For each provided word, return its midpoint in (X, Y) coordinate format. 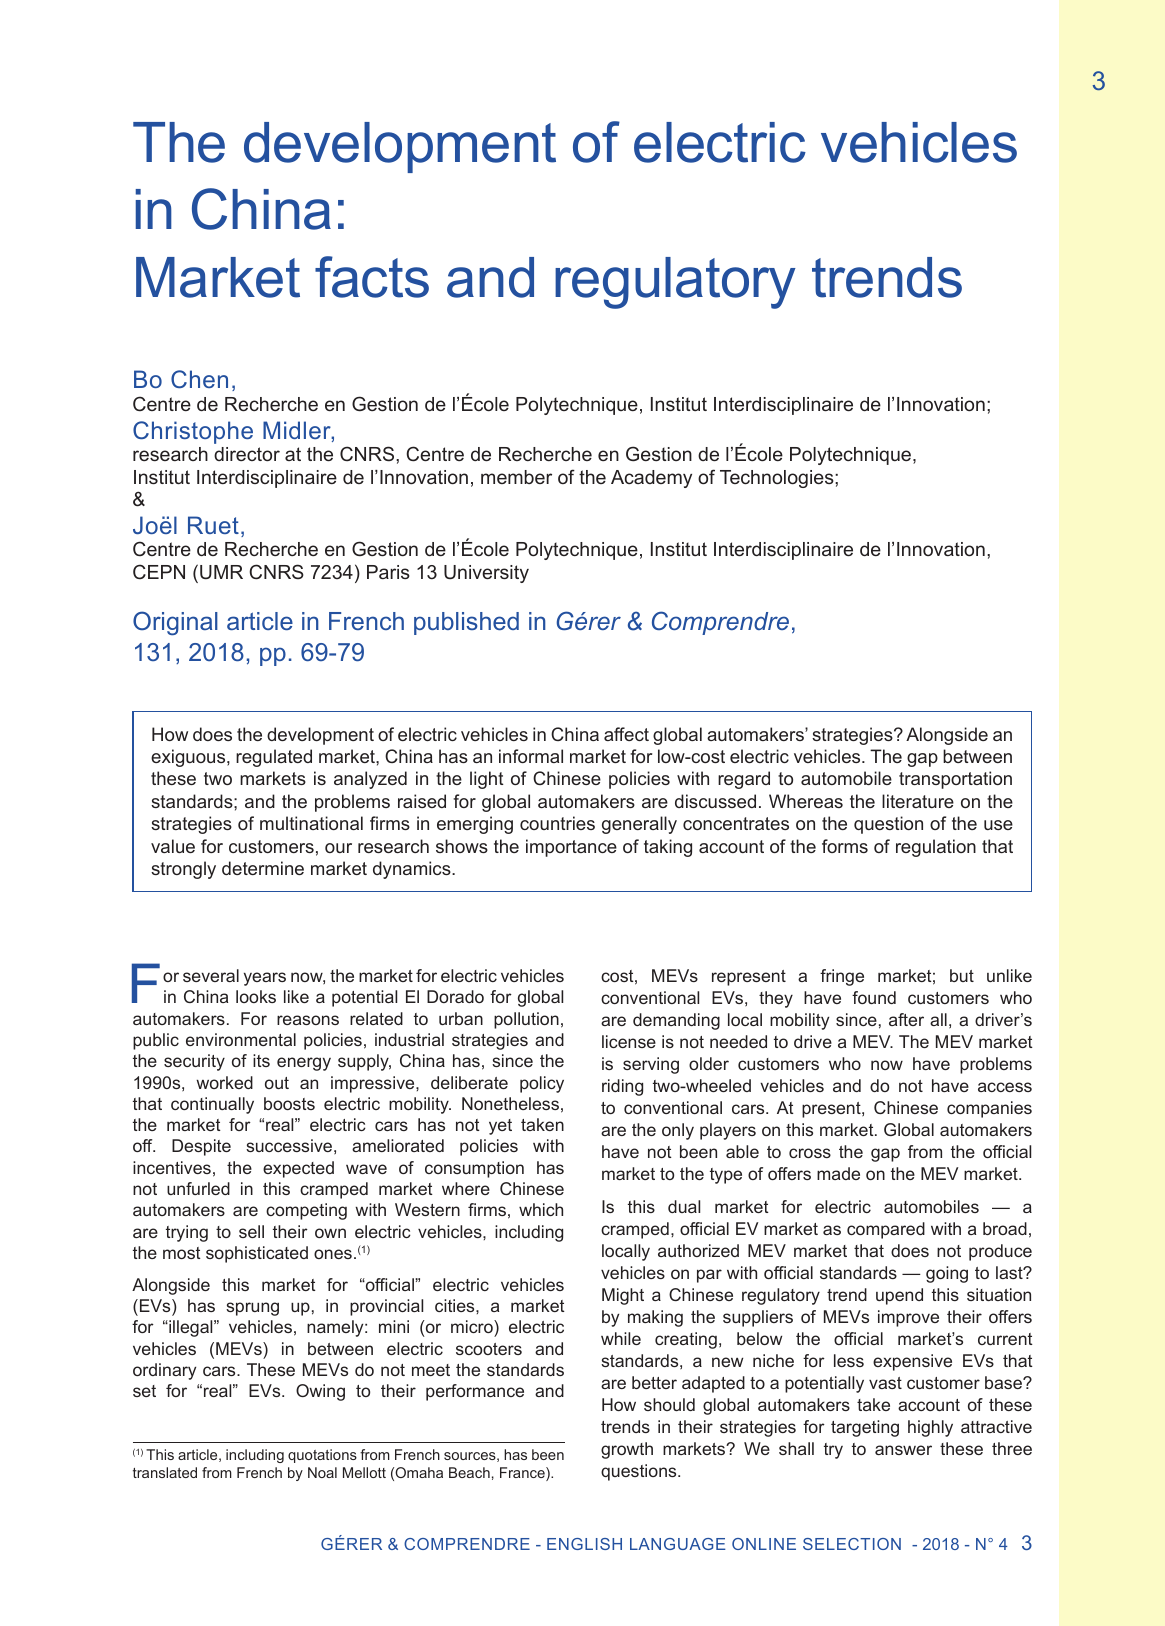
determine (263, 868)
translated (165, 1472)
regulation (936, 848)
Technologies (778, 479)
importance (571, 848)
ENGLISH (584, 1544)
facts (372, 277)
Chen (199, 379)
